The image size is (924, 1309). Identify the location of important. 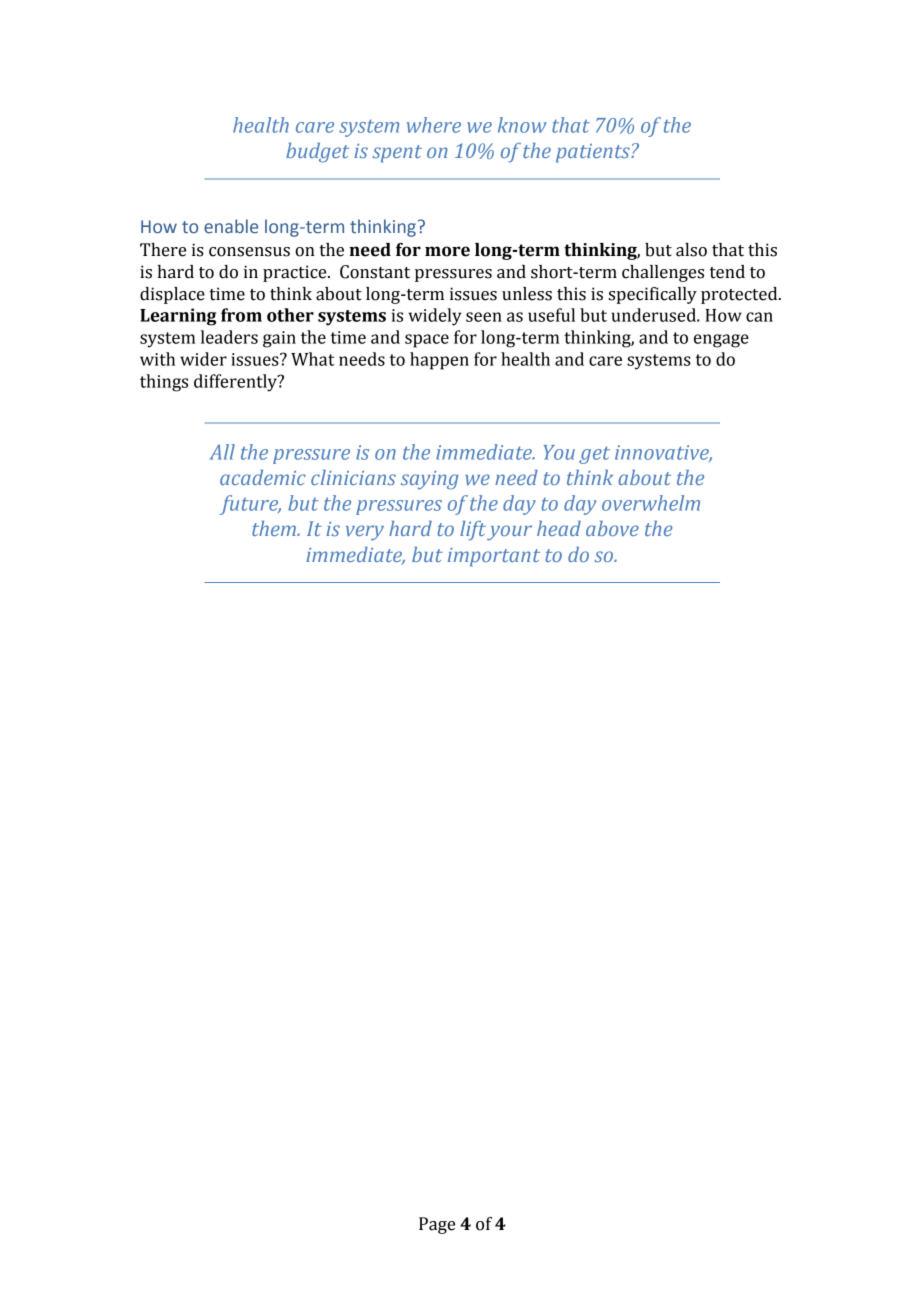
(494, 557).
